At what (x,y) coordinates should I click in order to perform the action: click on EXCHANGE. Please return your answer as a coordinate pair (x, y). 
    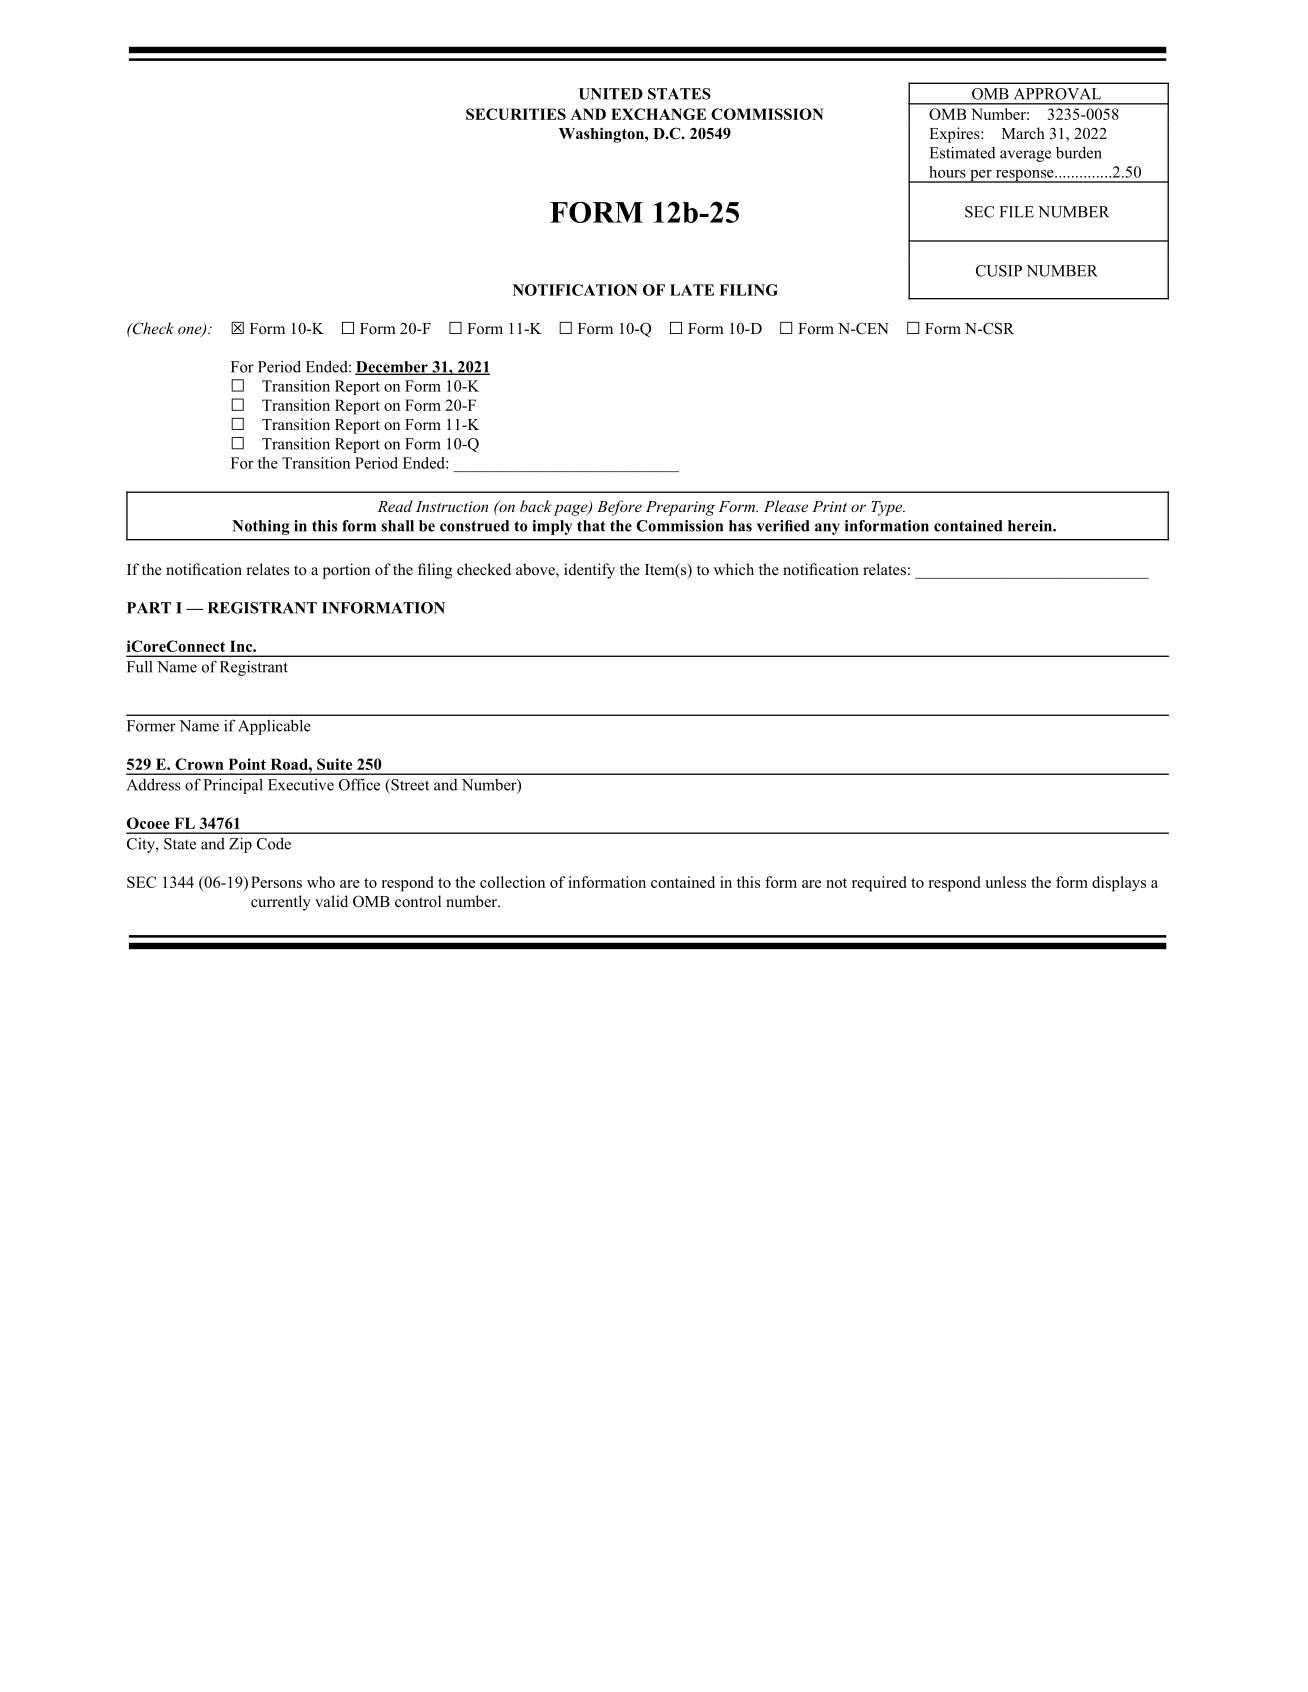
    Looking at the image, I should click on (658, 114).
